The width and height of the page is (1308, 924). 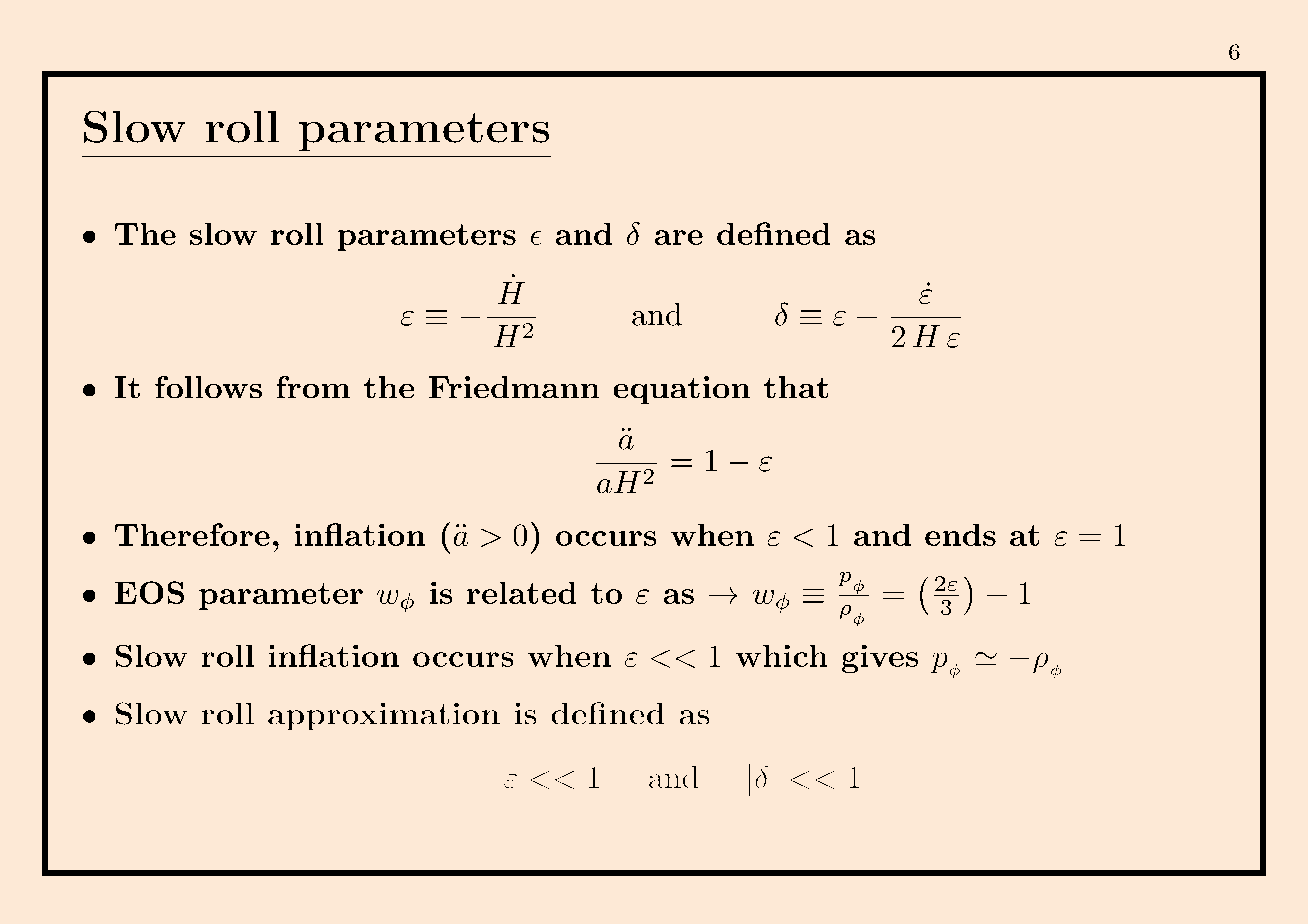 I want to click on EOS, so click(x=149, y=592).
